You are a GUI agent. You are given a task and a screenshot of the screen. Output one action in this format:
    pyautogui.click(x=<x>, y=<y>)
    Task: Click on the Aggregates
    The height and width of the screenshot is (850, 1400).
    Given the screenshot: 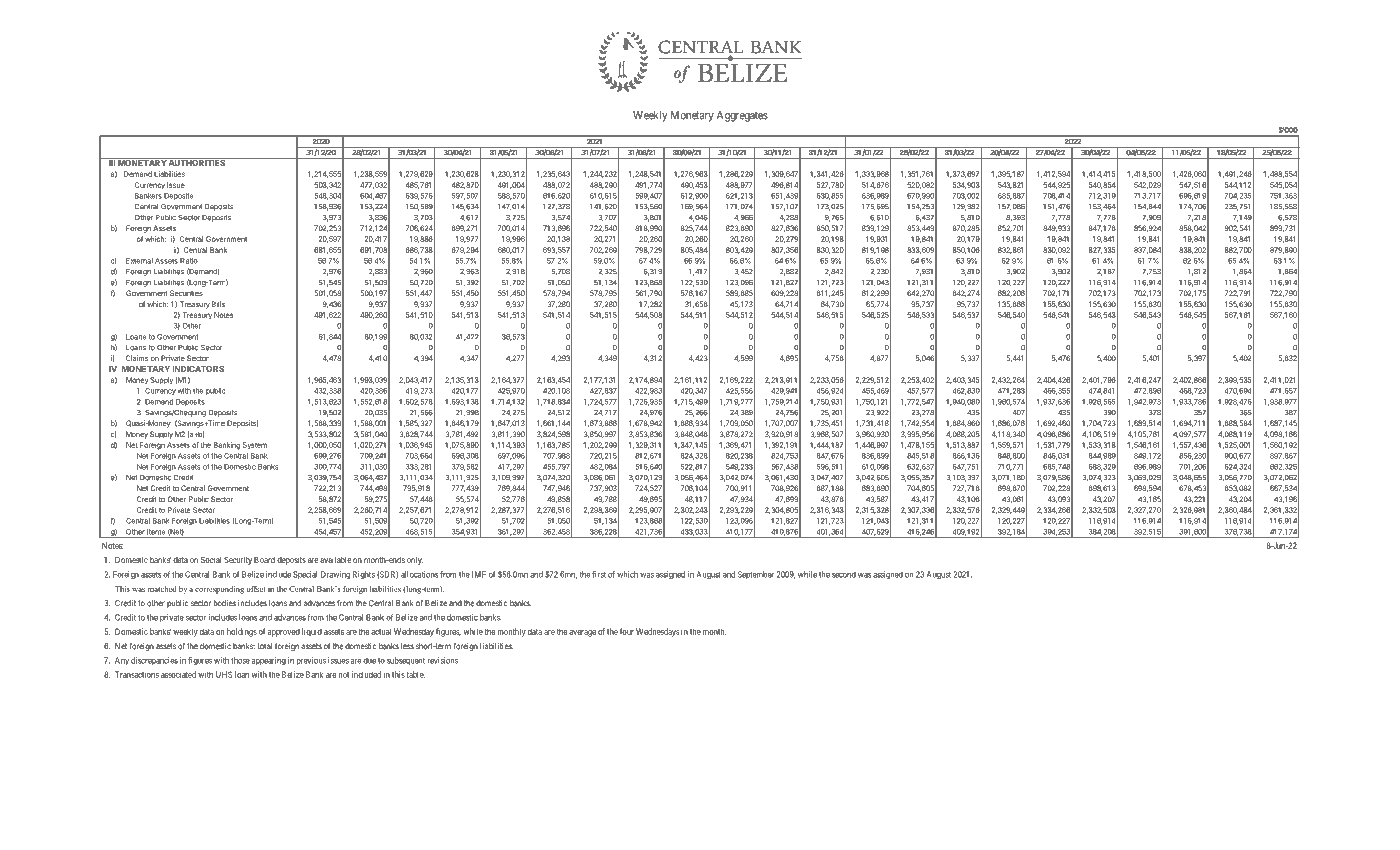 What is the action you would take?
    pyautogui.click(x=742, y=116)
